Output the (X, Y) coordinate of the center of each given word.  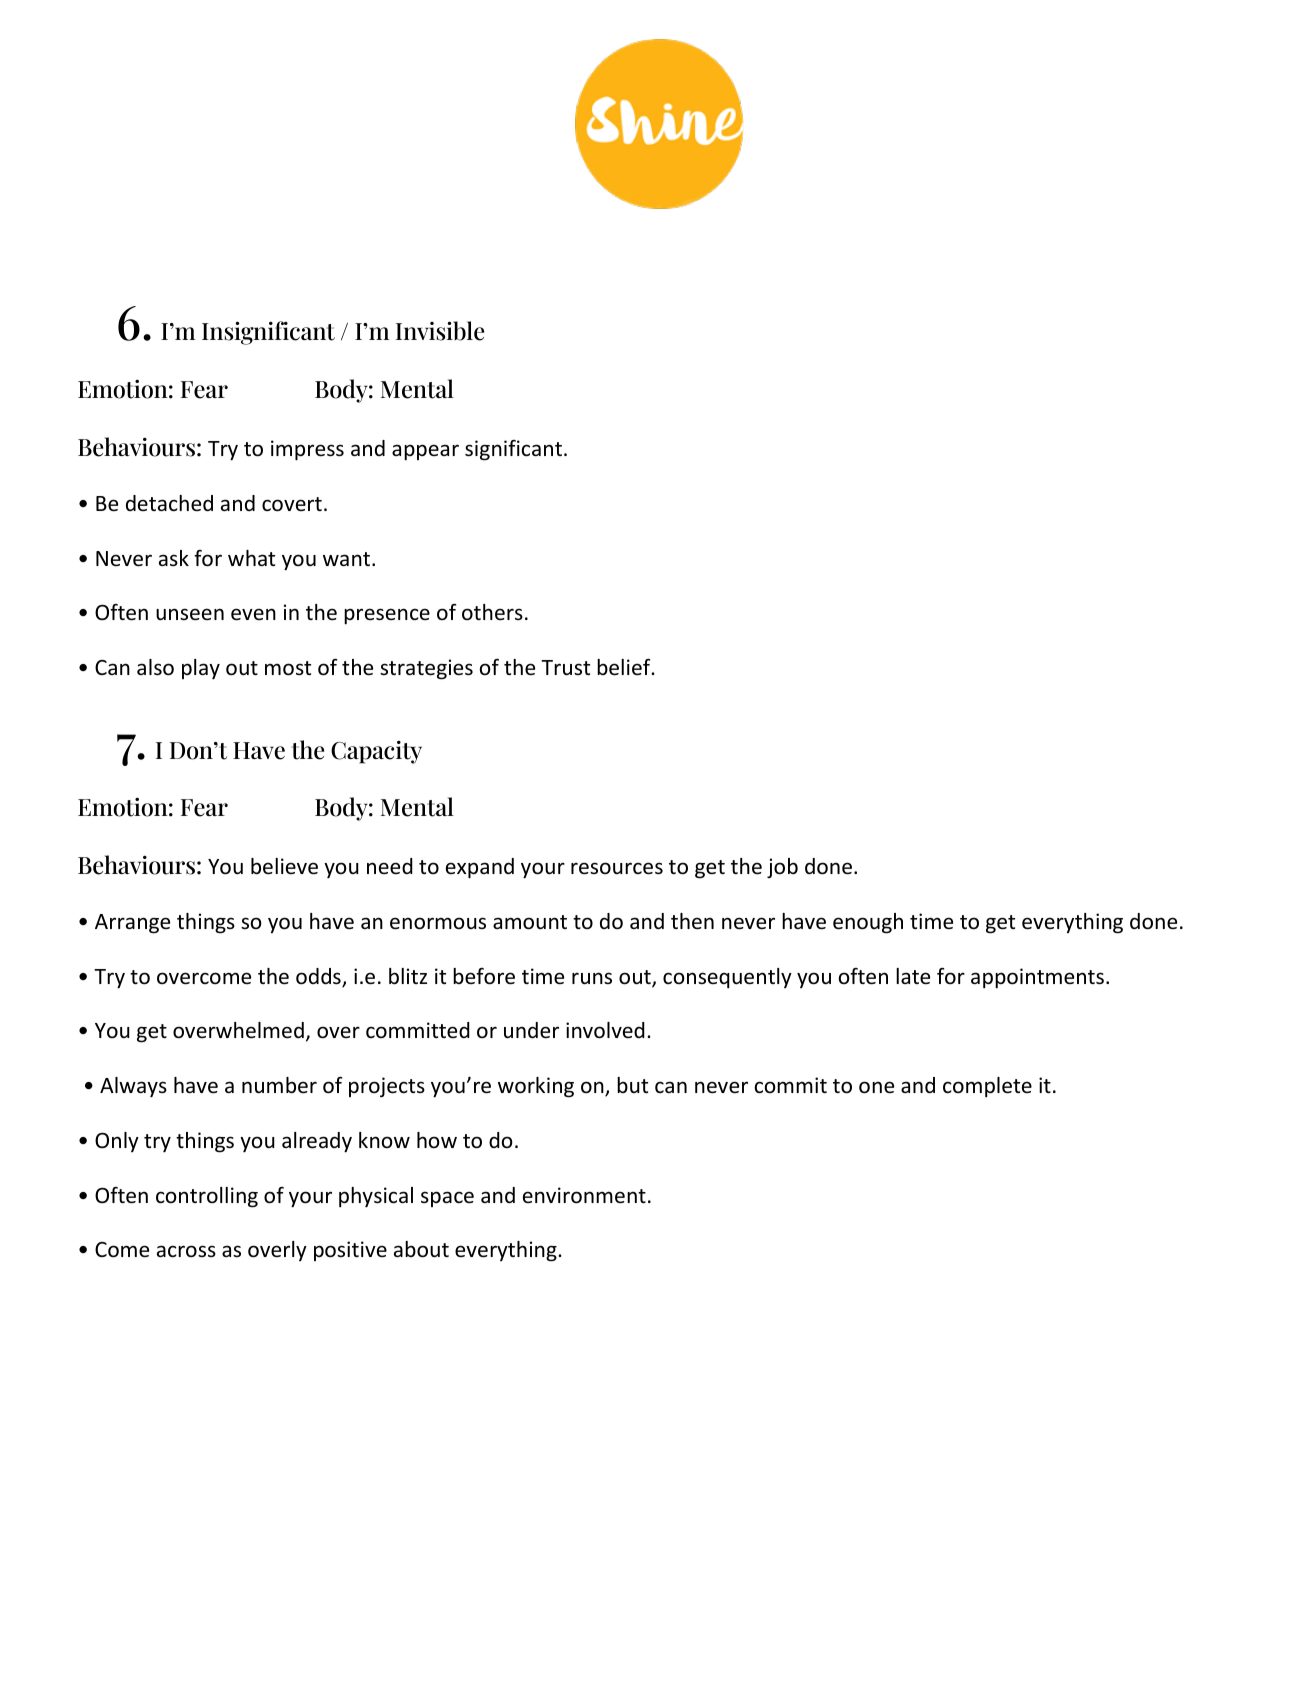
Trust (565, 668)
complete (987, 1087)
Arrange (132, 924)
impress (307, 450)
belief (625, 667)
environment (584, 1195)
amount (530, 922)
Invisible (440, 331)
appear (425, 452)
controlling (207, 1197)
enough (868, 923)
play (201, 669)
